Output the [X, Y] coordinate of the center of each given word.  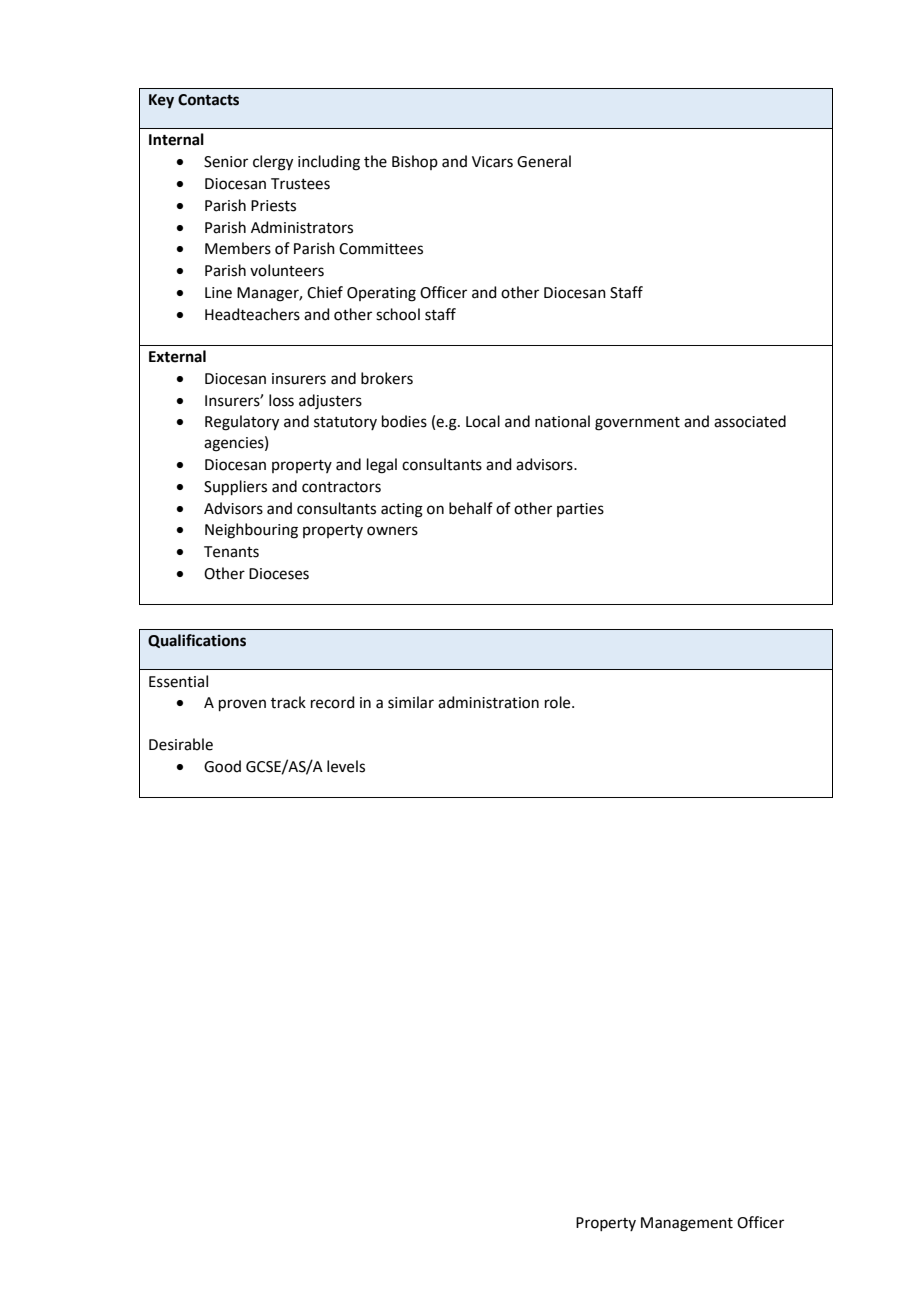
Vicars [492, 162]
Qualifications [197, 641]
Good [222, 766]
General [544, 161]
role [559, 702]
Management [687, 1224]
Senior [226, 162]
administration [488, 702]
